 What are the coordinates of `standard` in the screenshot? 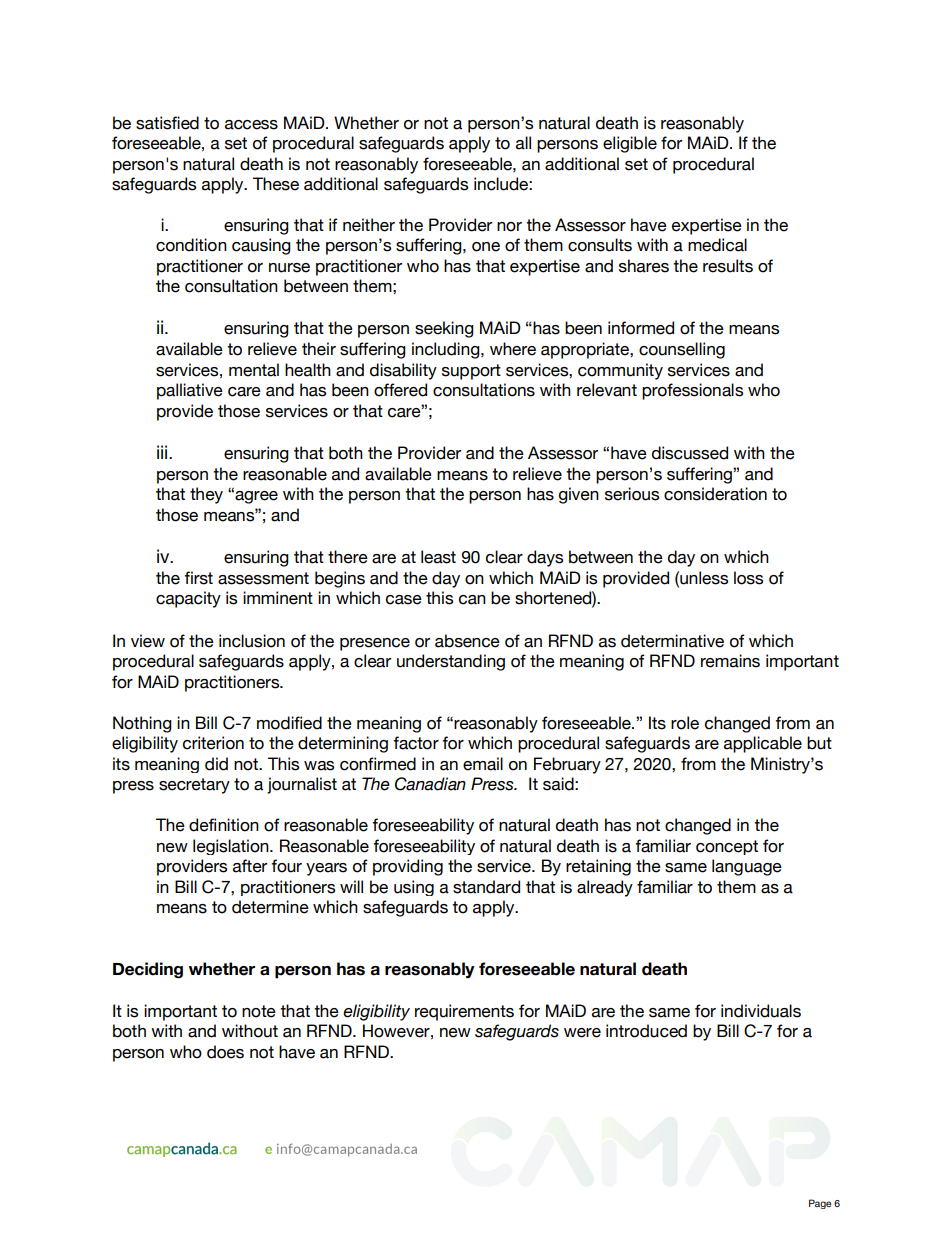 It's located at (486, 887).
